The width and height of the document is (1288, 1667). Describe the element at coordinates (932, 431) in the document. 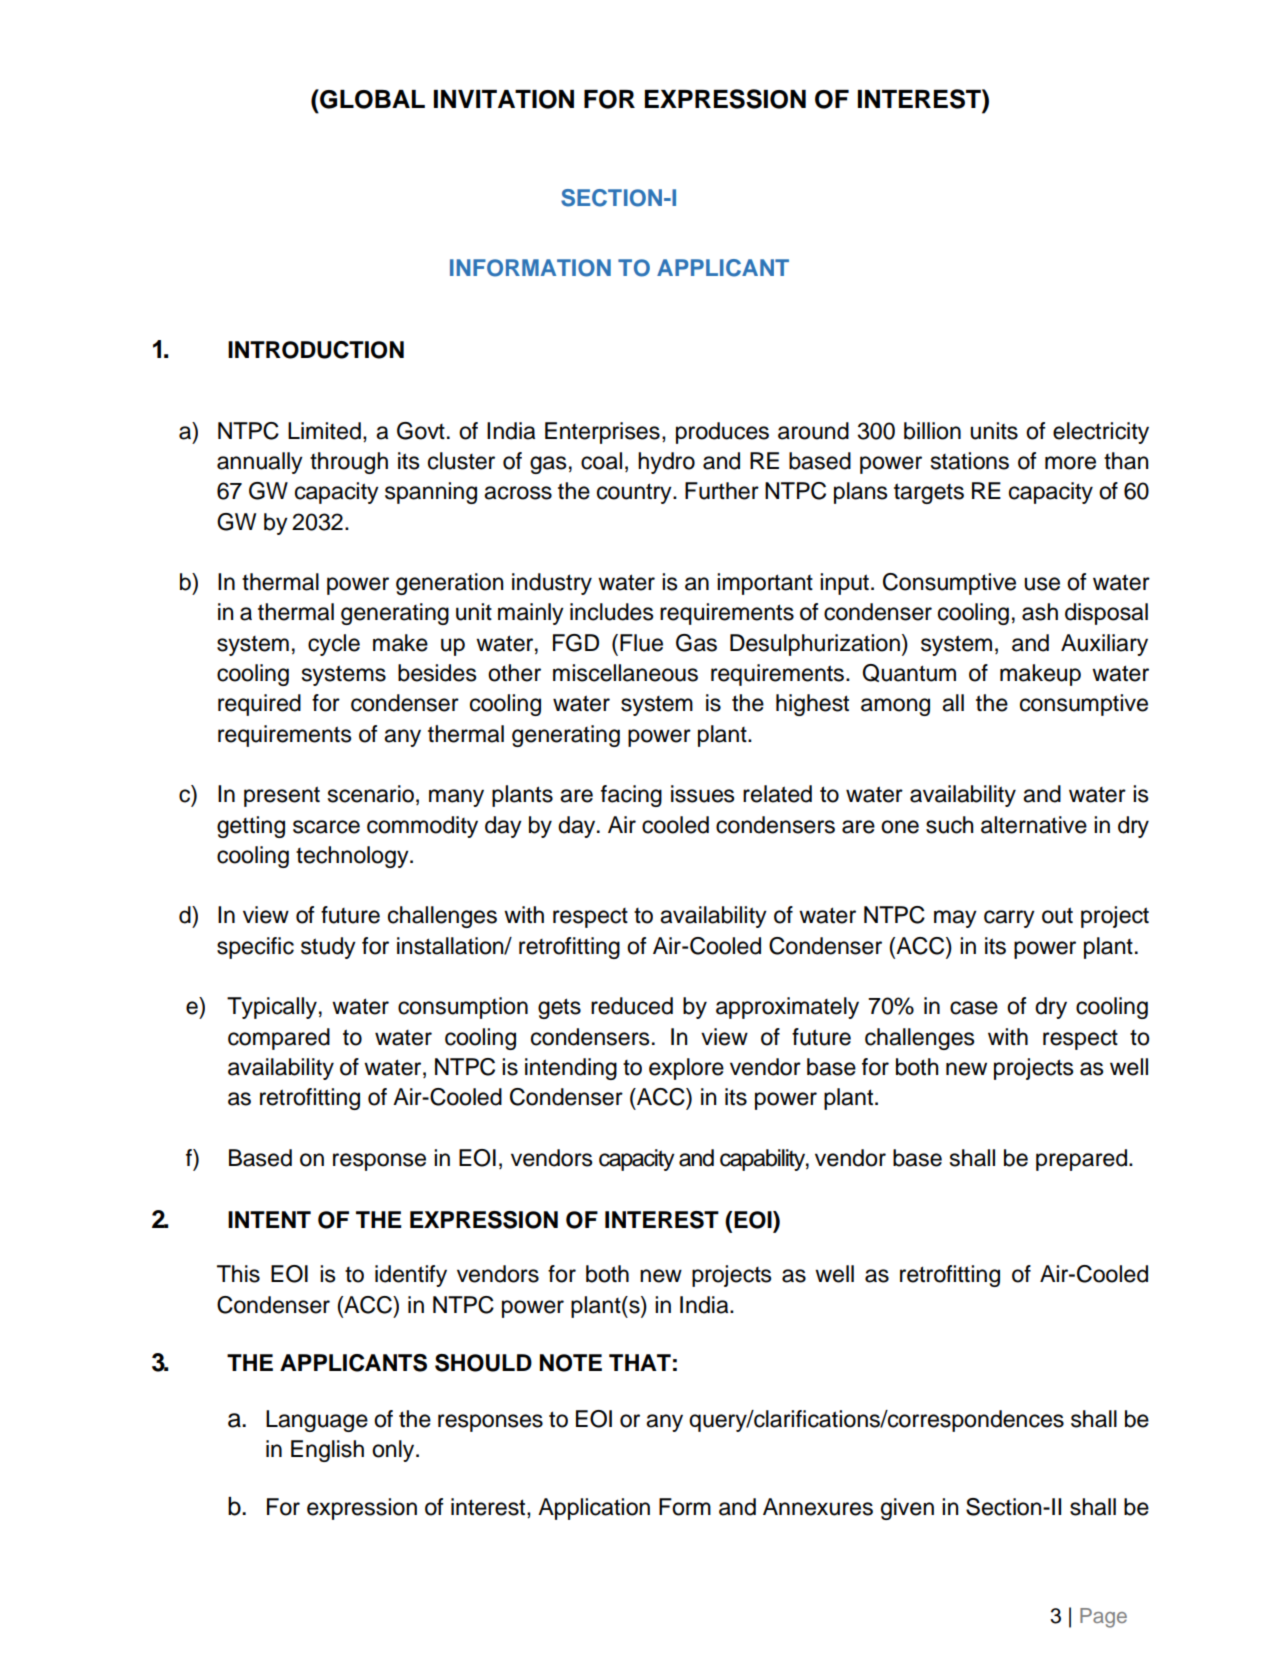

I see `billion` at that location.
